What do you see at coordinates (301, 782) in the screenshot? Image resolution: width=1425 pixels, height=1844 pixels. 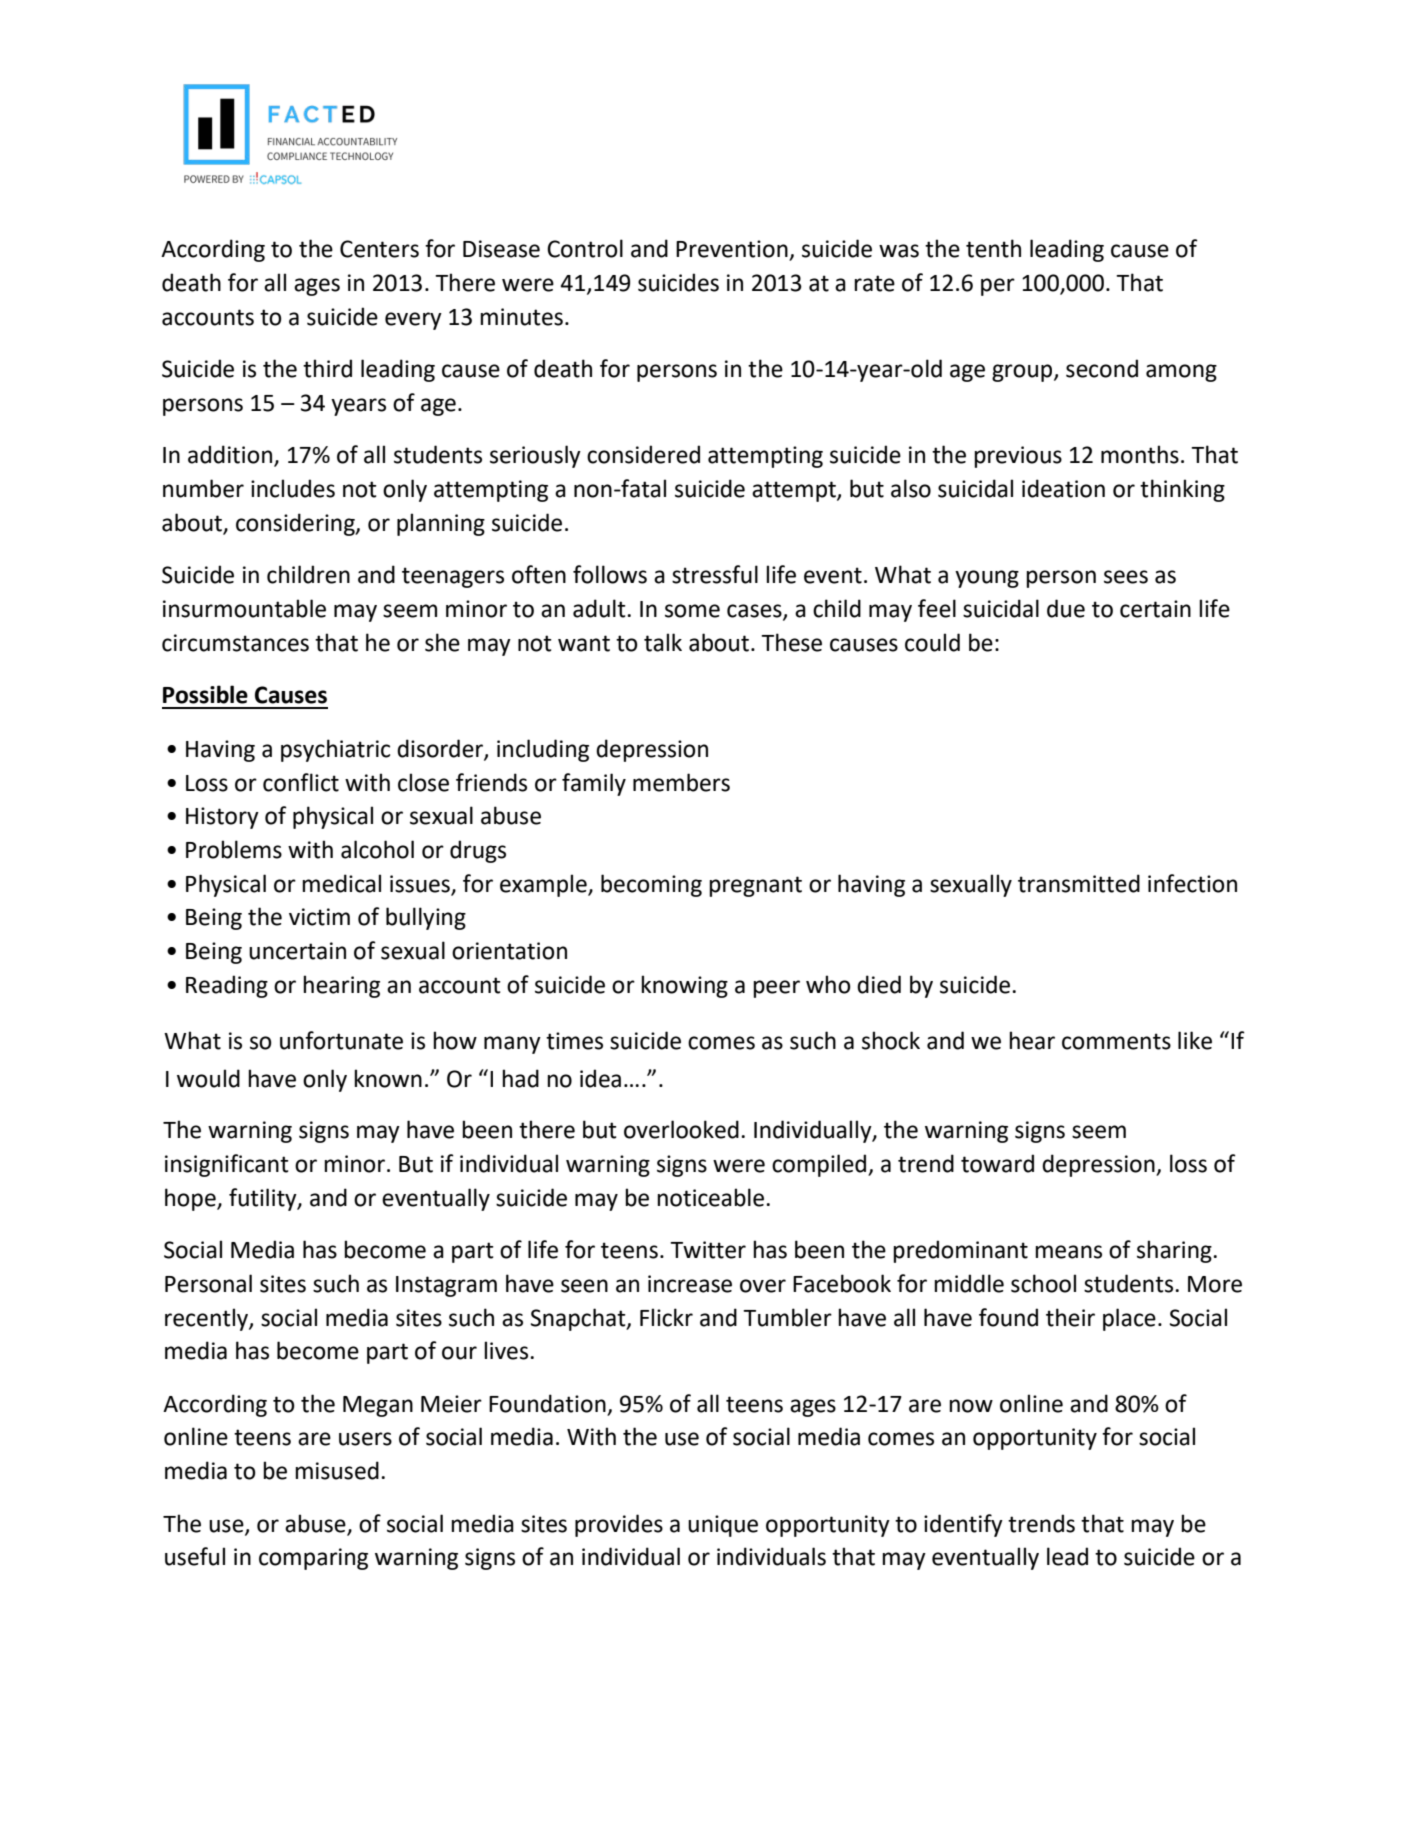 I see `conflict` at bounding box center [301, 782].
